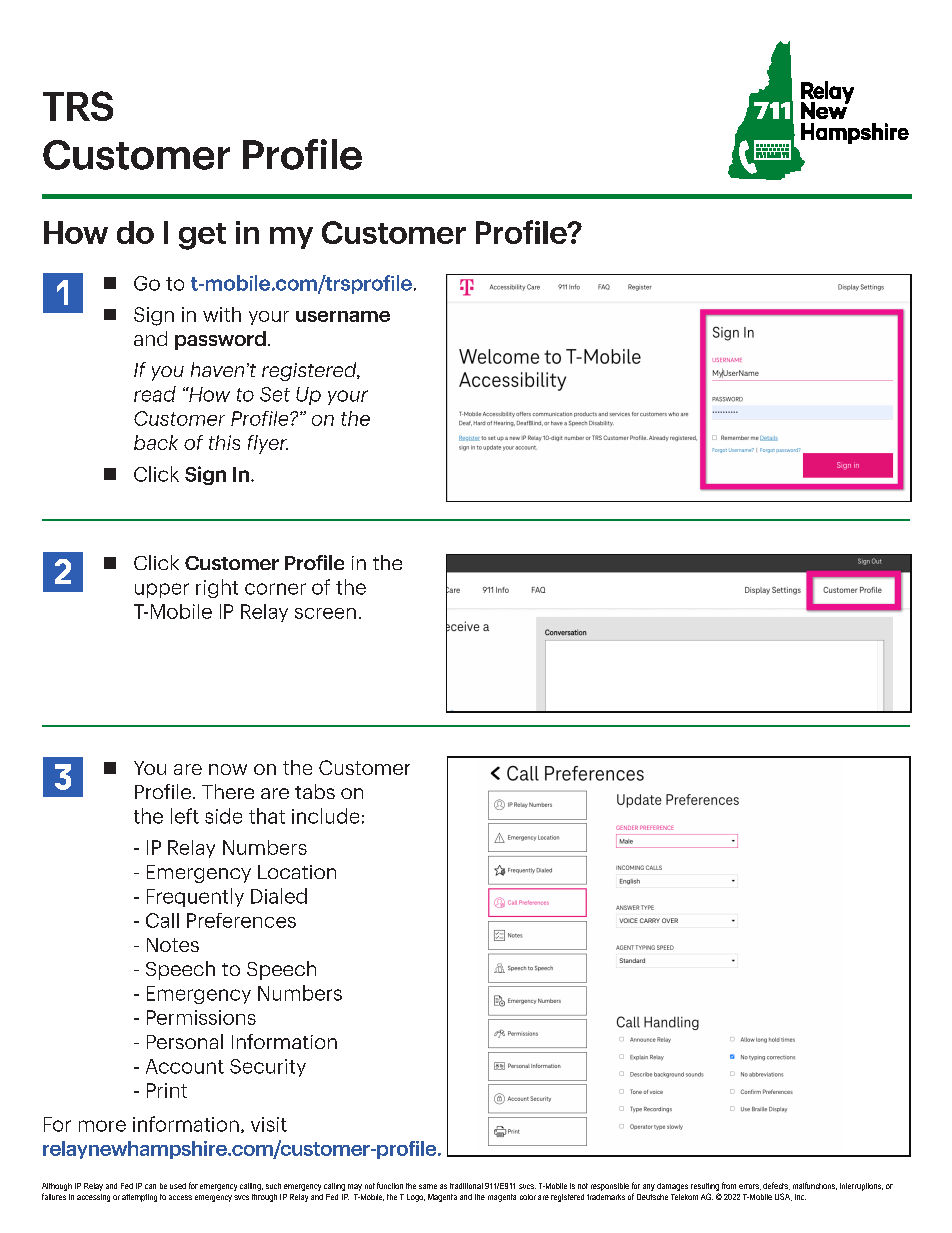  What do you see at coordinates (275, 394) in the screenshot?
I see `Set` at bounding box center [275, 394].
